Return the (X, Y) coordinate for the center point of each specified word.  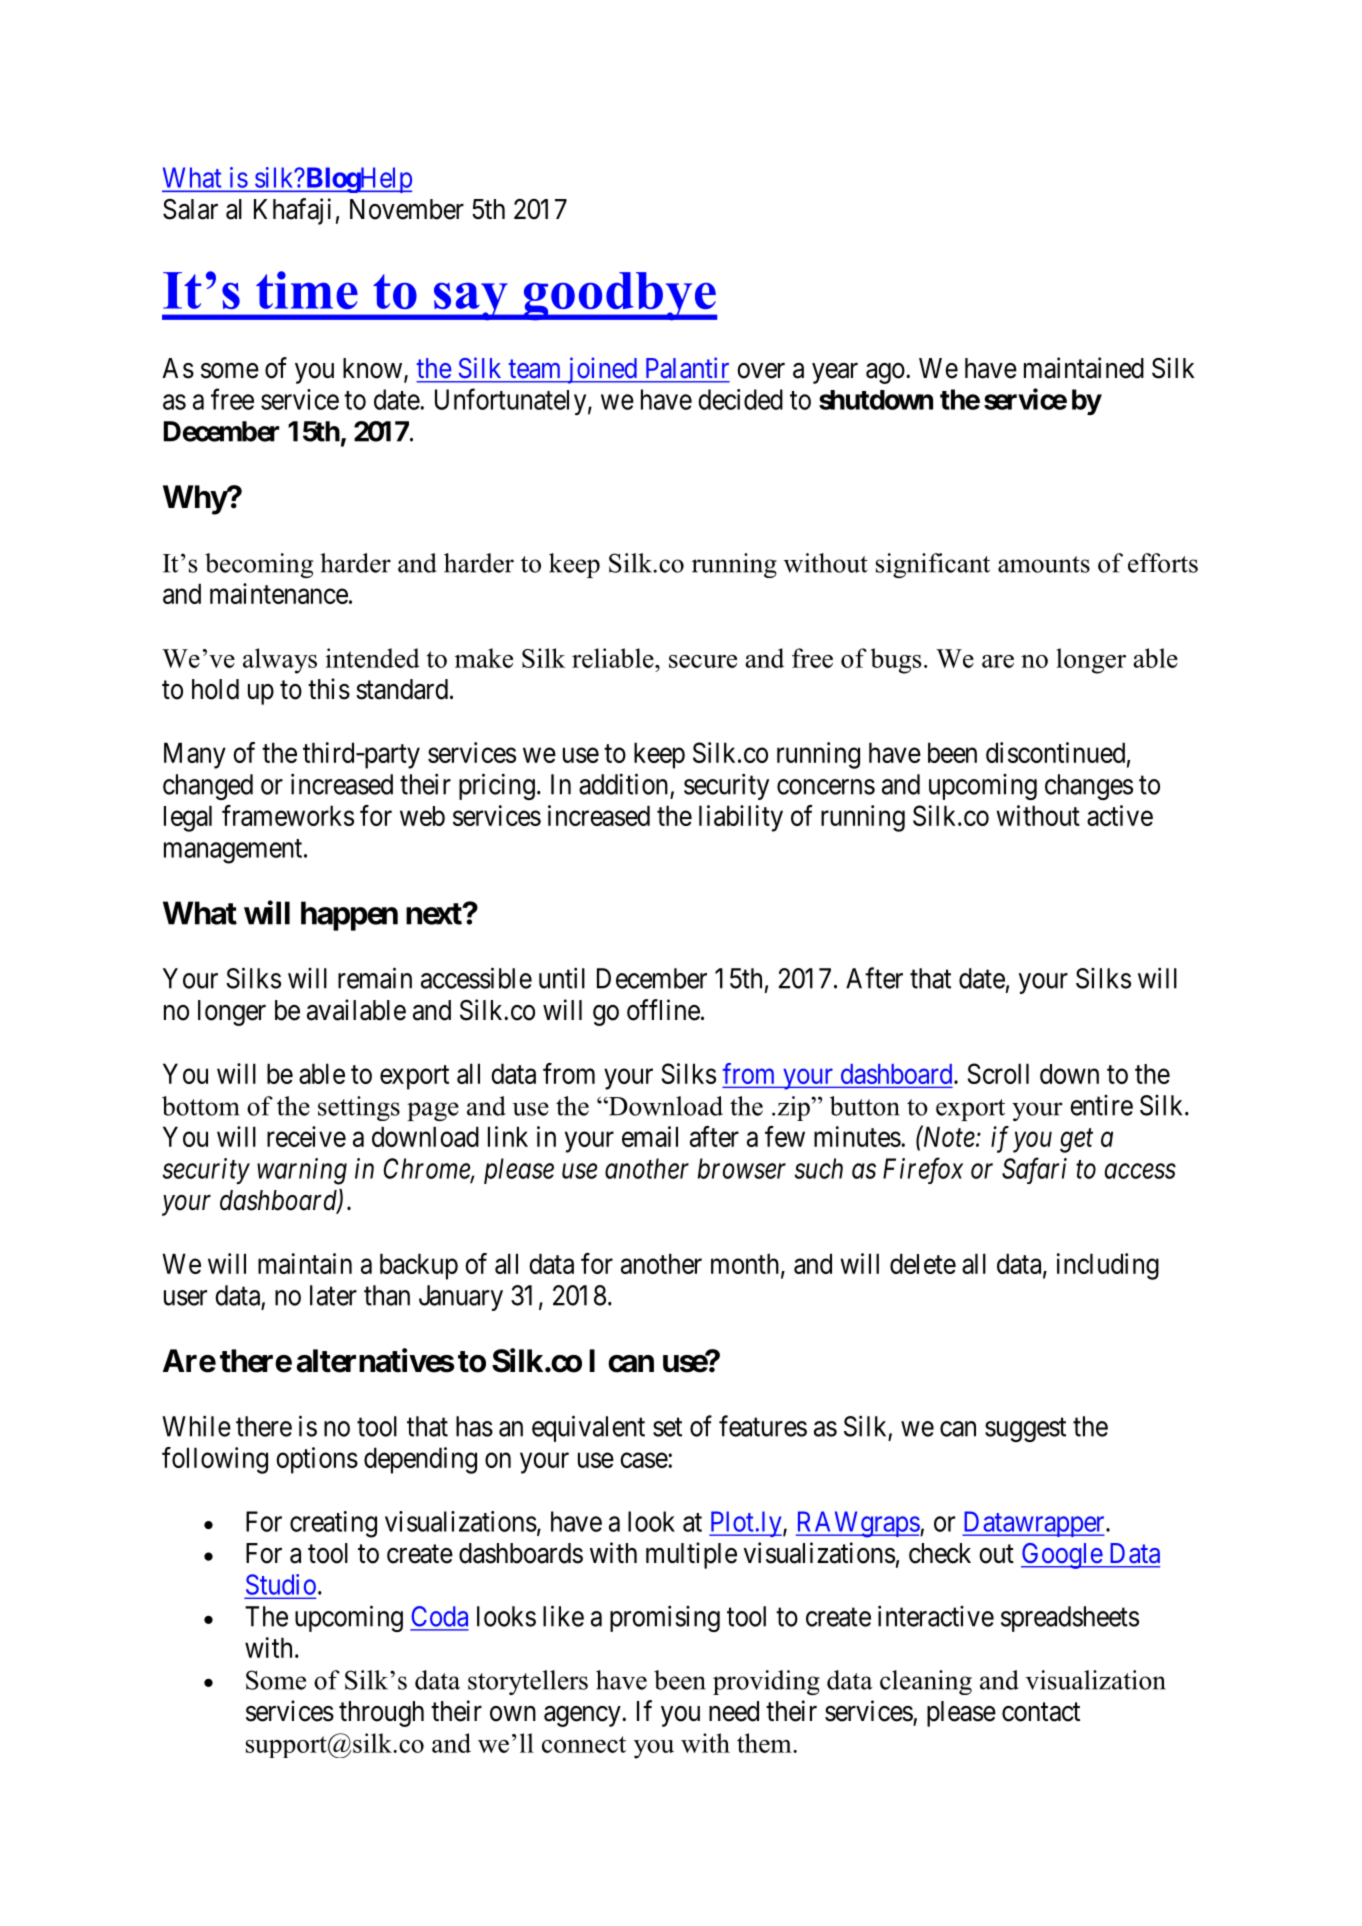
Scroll (998, 1073)
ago (885, 373)
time (307, 290)
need (734, 1711)
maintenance (279, 593)
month (746, 1264)
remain (375, 978)
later (333, 1295)
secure (703, 661)
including (1108, 1266)
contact (1041, 1712)
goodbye (619, 296)
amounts (1044, 564)
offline (663, 1010)
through (381, 1714)
